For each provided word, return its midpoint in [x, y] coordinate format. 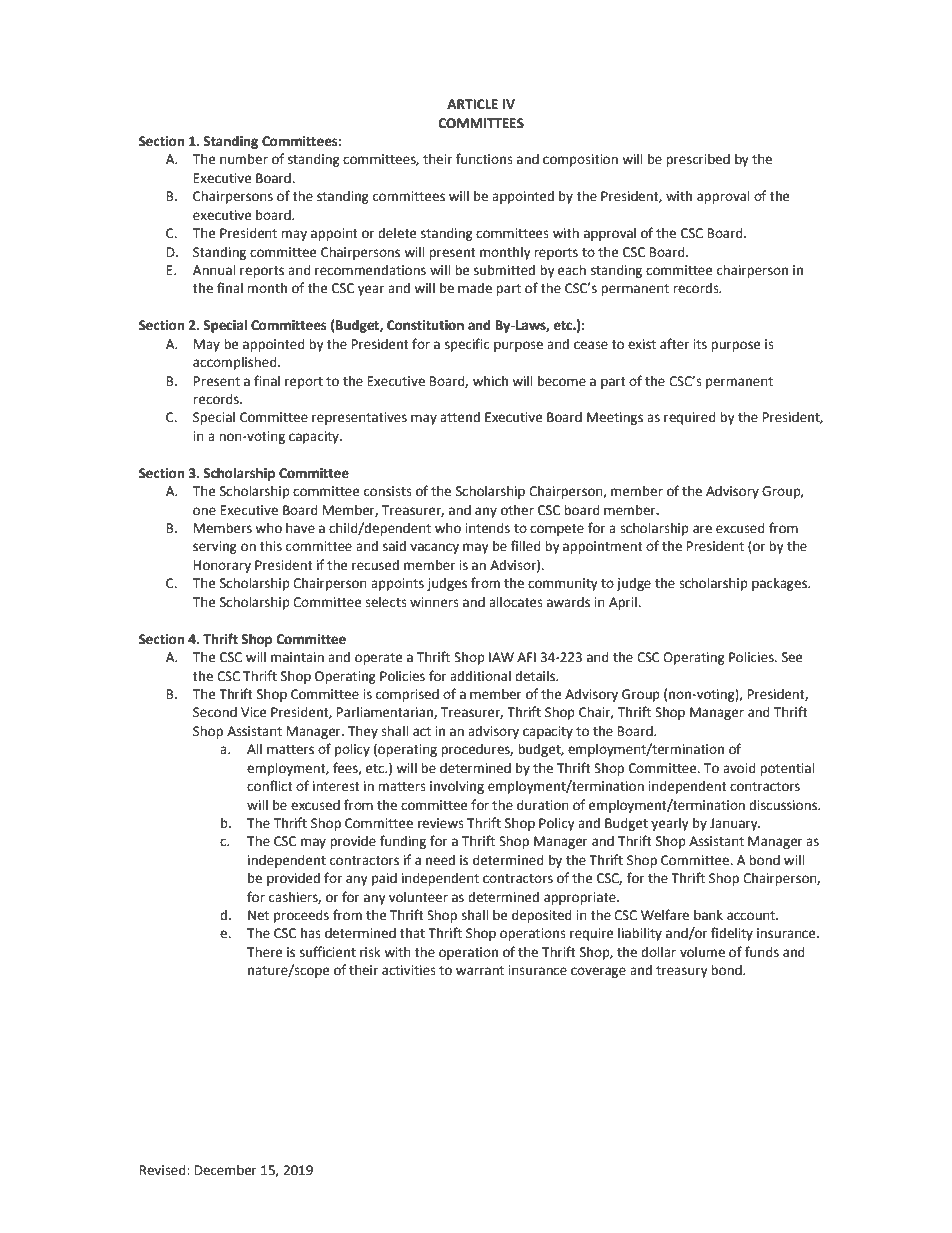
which [490, 381]
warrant [480, 971]
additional [480, 676]
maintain [297, 657]
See [792, 657]
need [440, 860]
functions [484, 159]
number [244, 159]
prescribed [698, 160]
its [700, 344]
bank [708, 915]
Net [258, 915]
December [226, 1170]
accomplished [236, 363]
